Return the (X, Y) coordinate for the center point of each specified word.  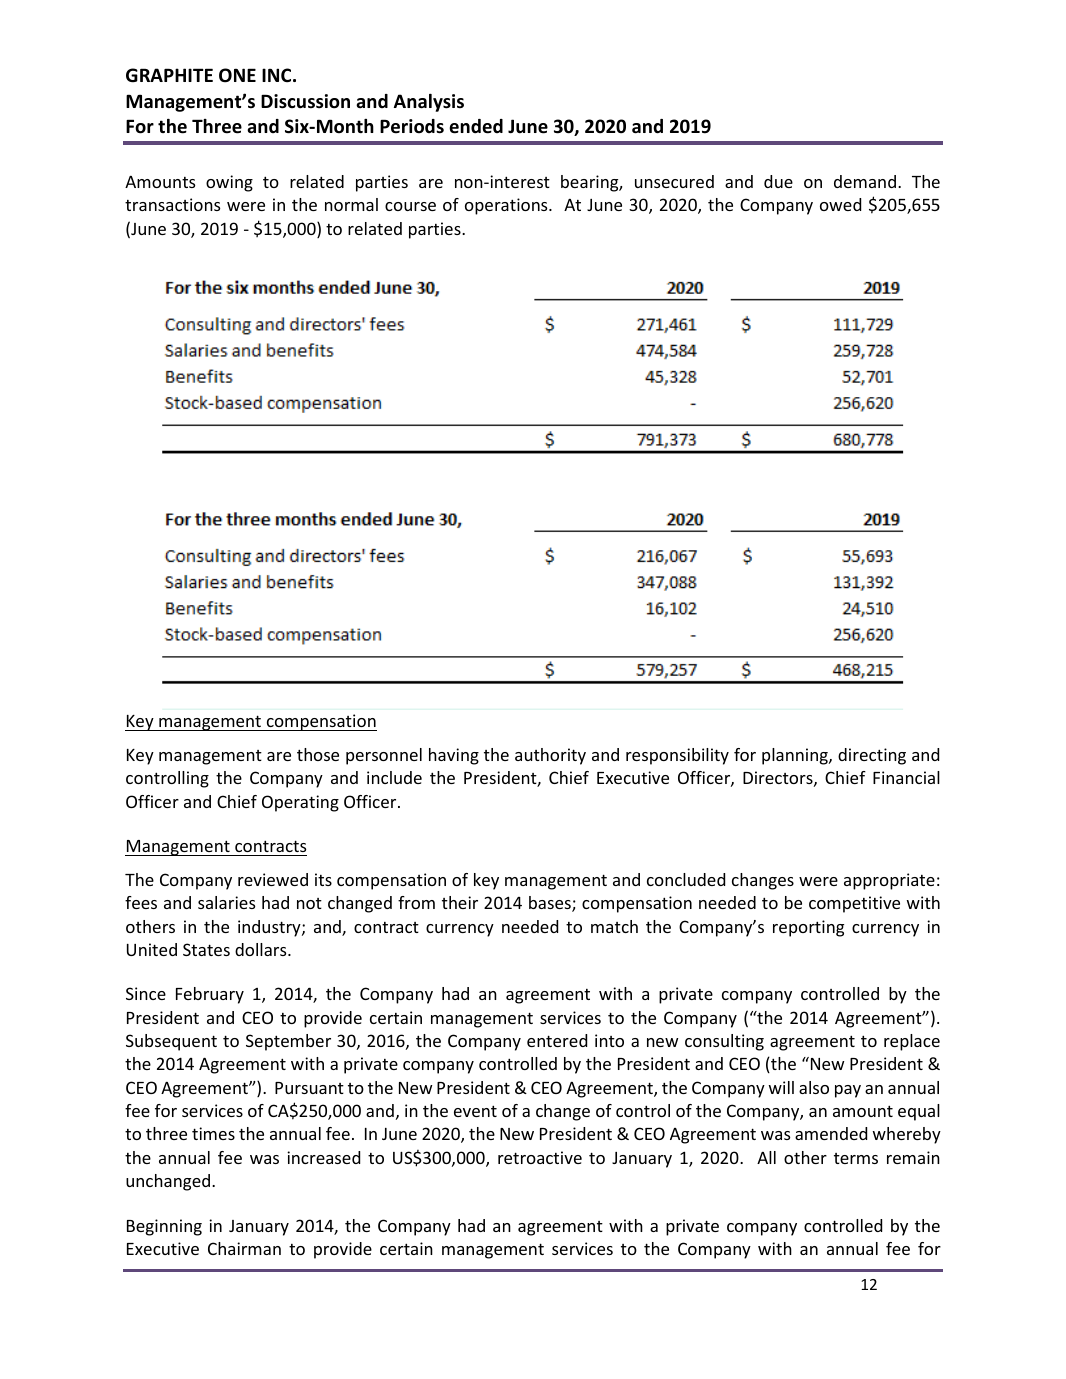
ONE (237, 75)
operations (507, 206)
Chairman (244, 1248)
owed (840, 204)
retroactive (540, 1157)
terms (856, 1158)
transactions (172, 204)
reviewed (273, 879)
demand (865, 181)
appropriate (889, 881)
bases (551, 904)
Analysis (429, 103)
